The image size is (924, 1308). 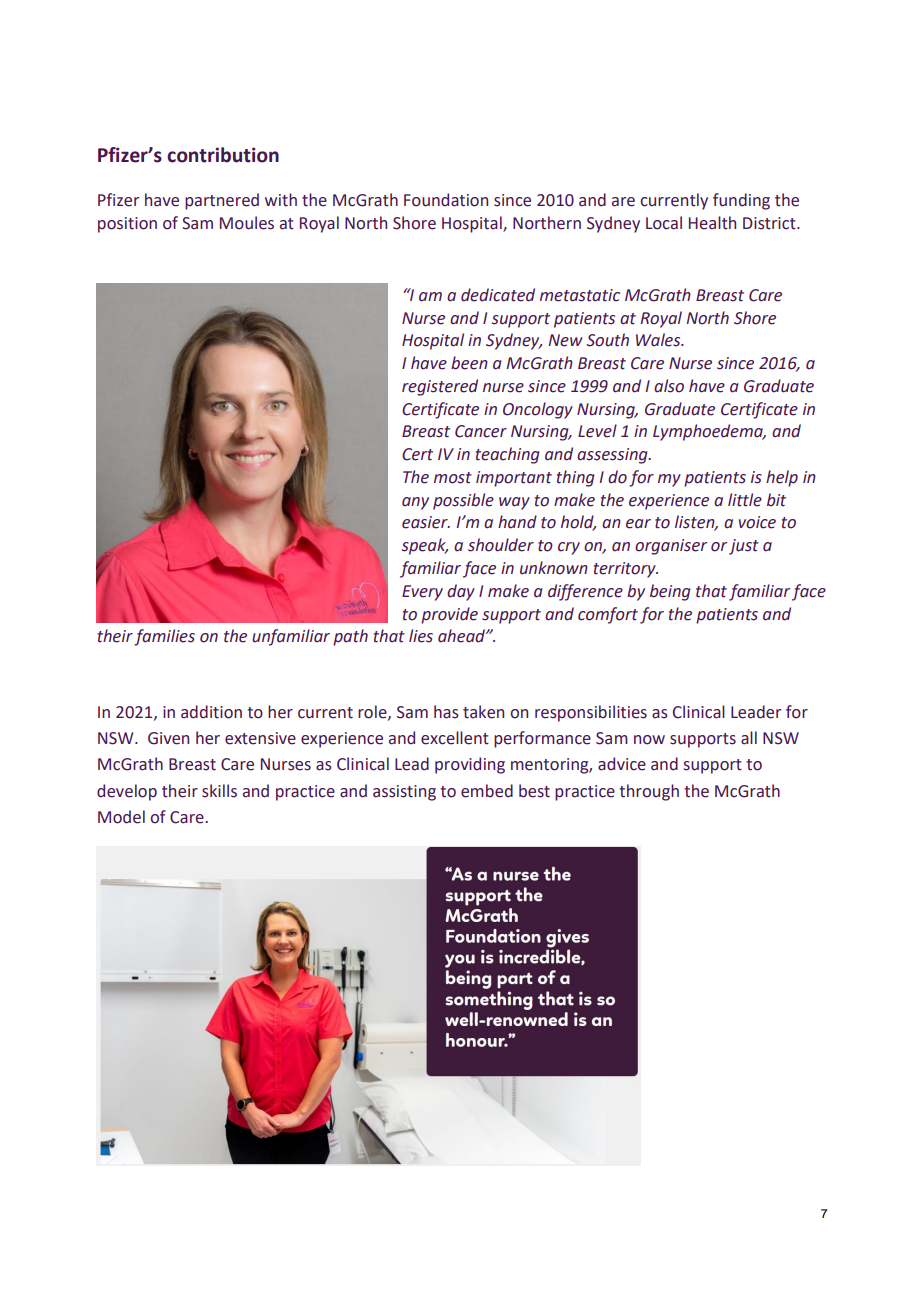 I want to click on contribution, so click(x=223, y=155).
